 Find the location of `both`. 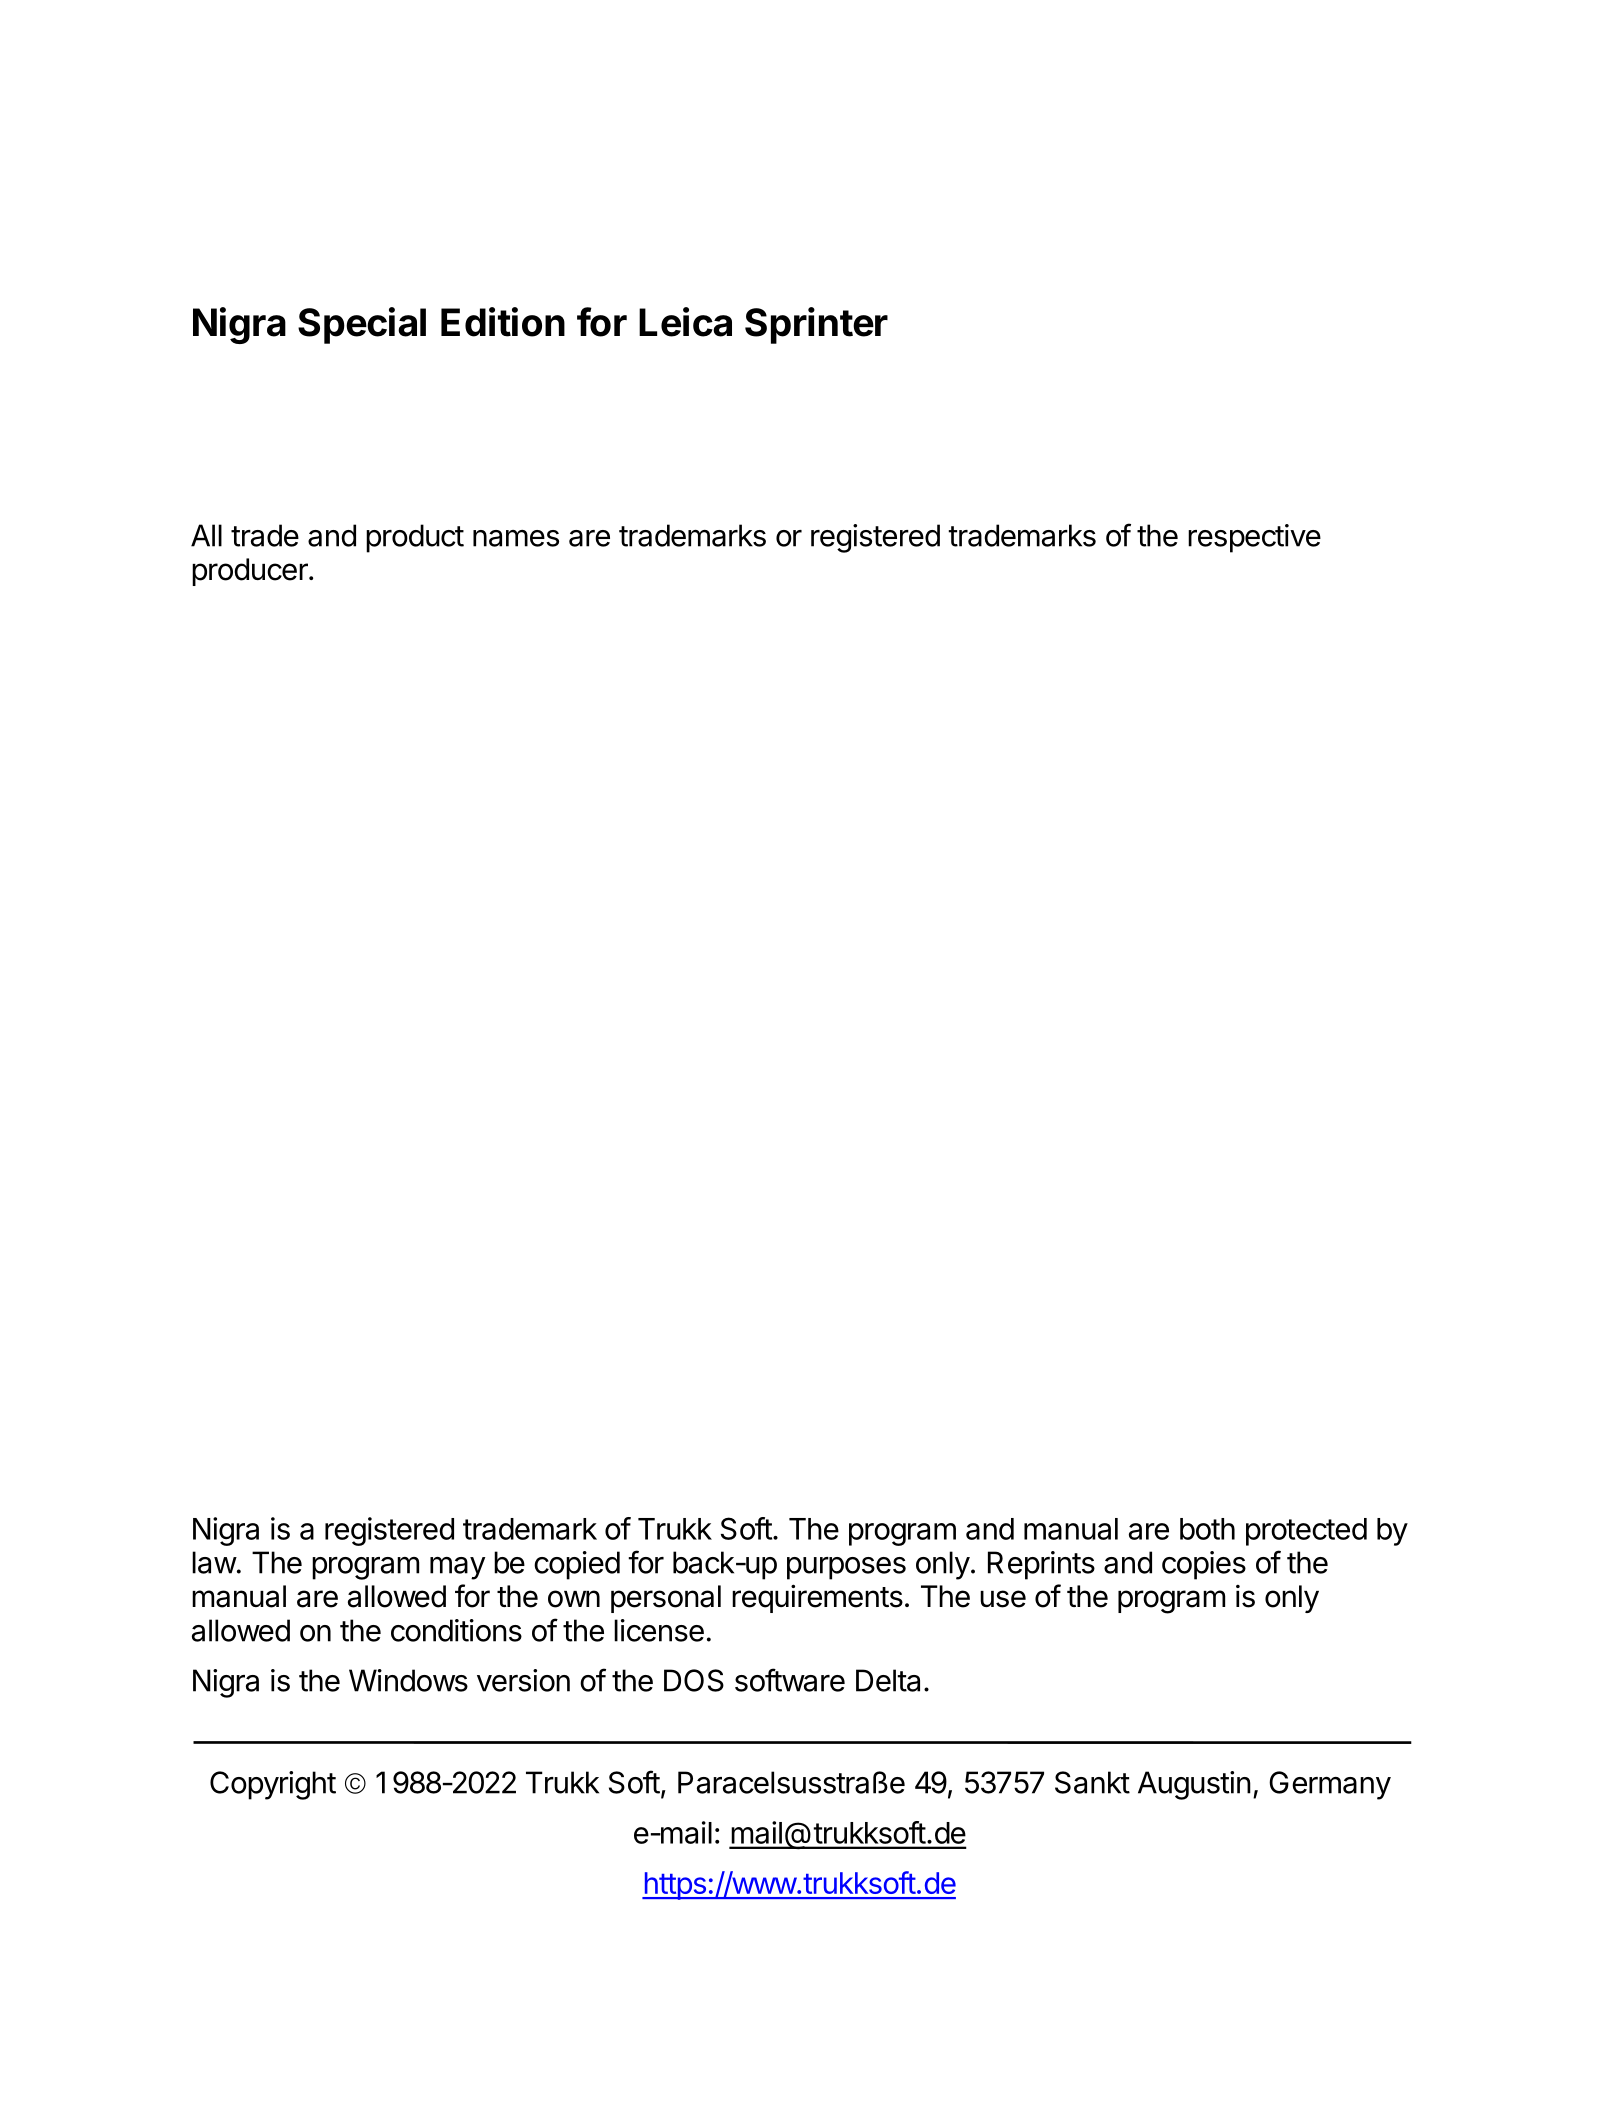

both is located at coordinates (1207, 1529).
